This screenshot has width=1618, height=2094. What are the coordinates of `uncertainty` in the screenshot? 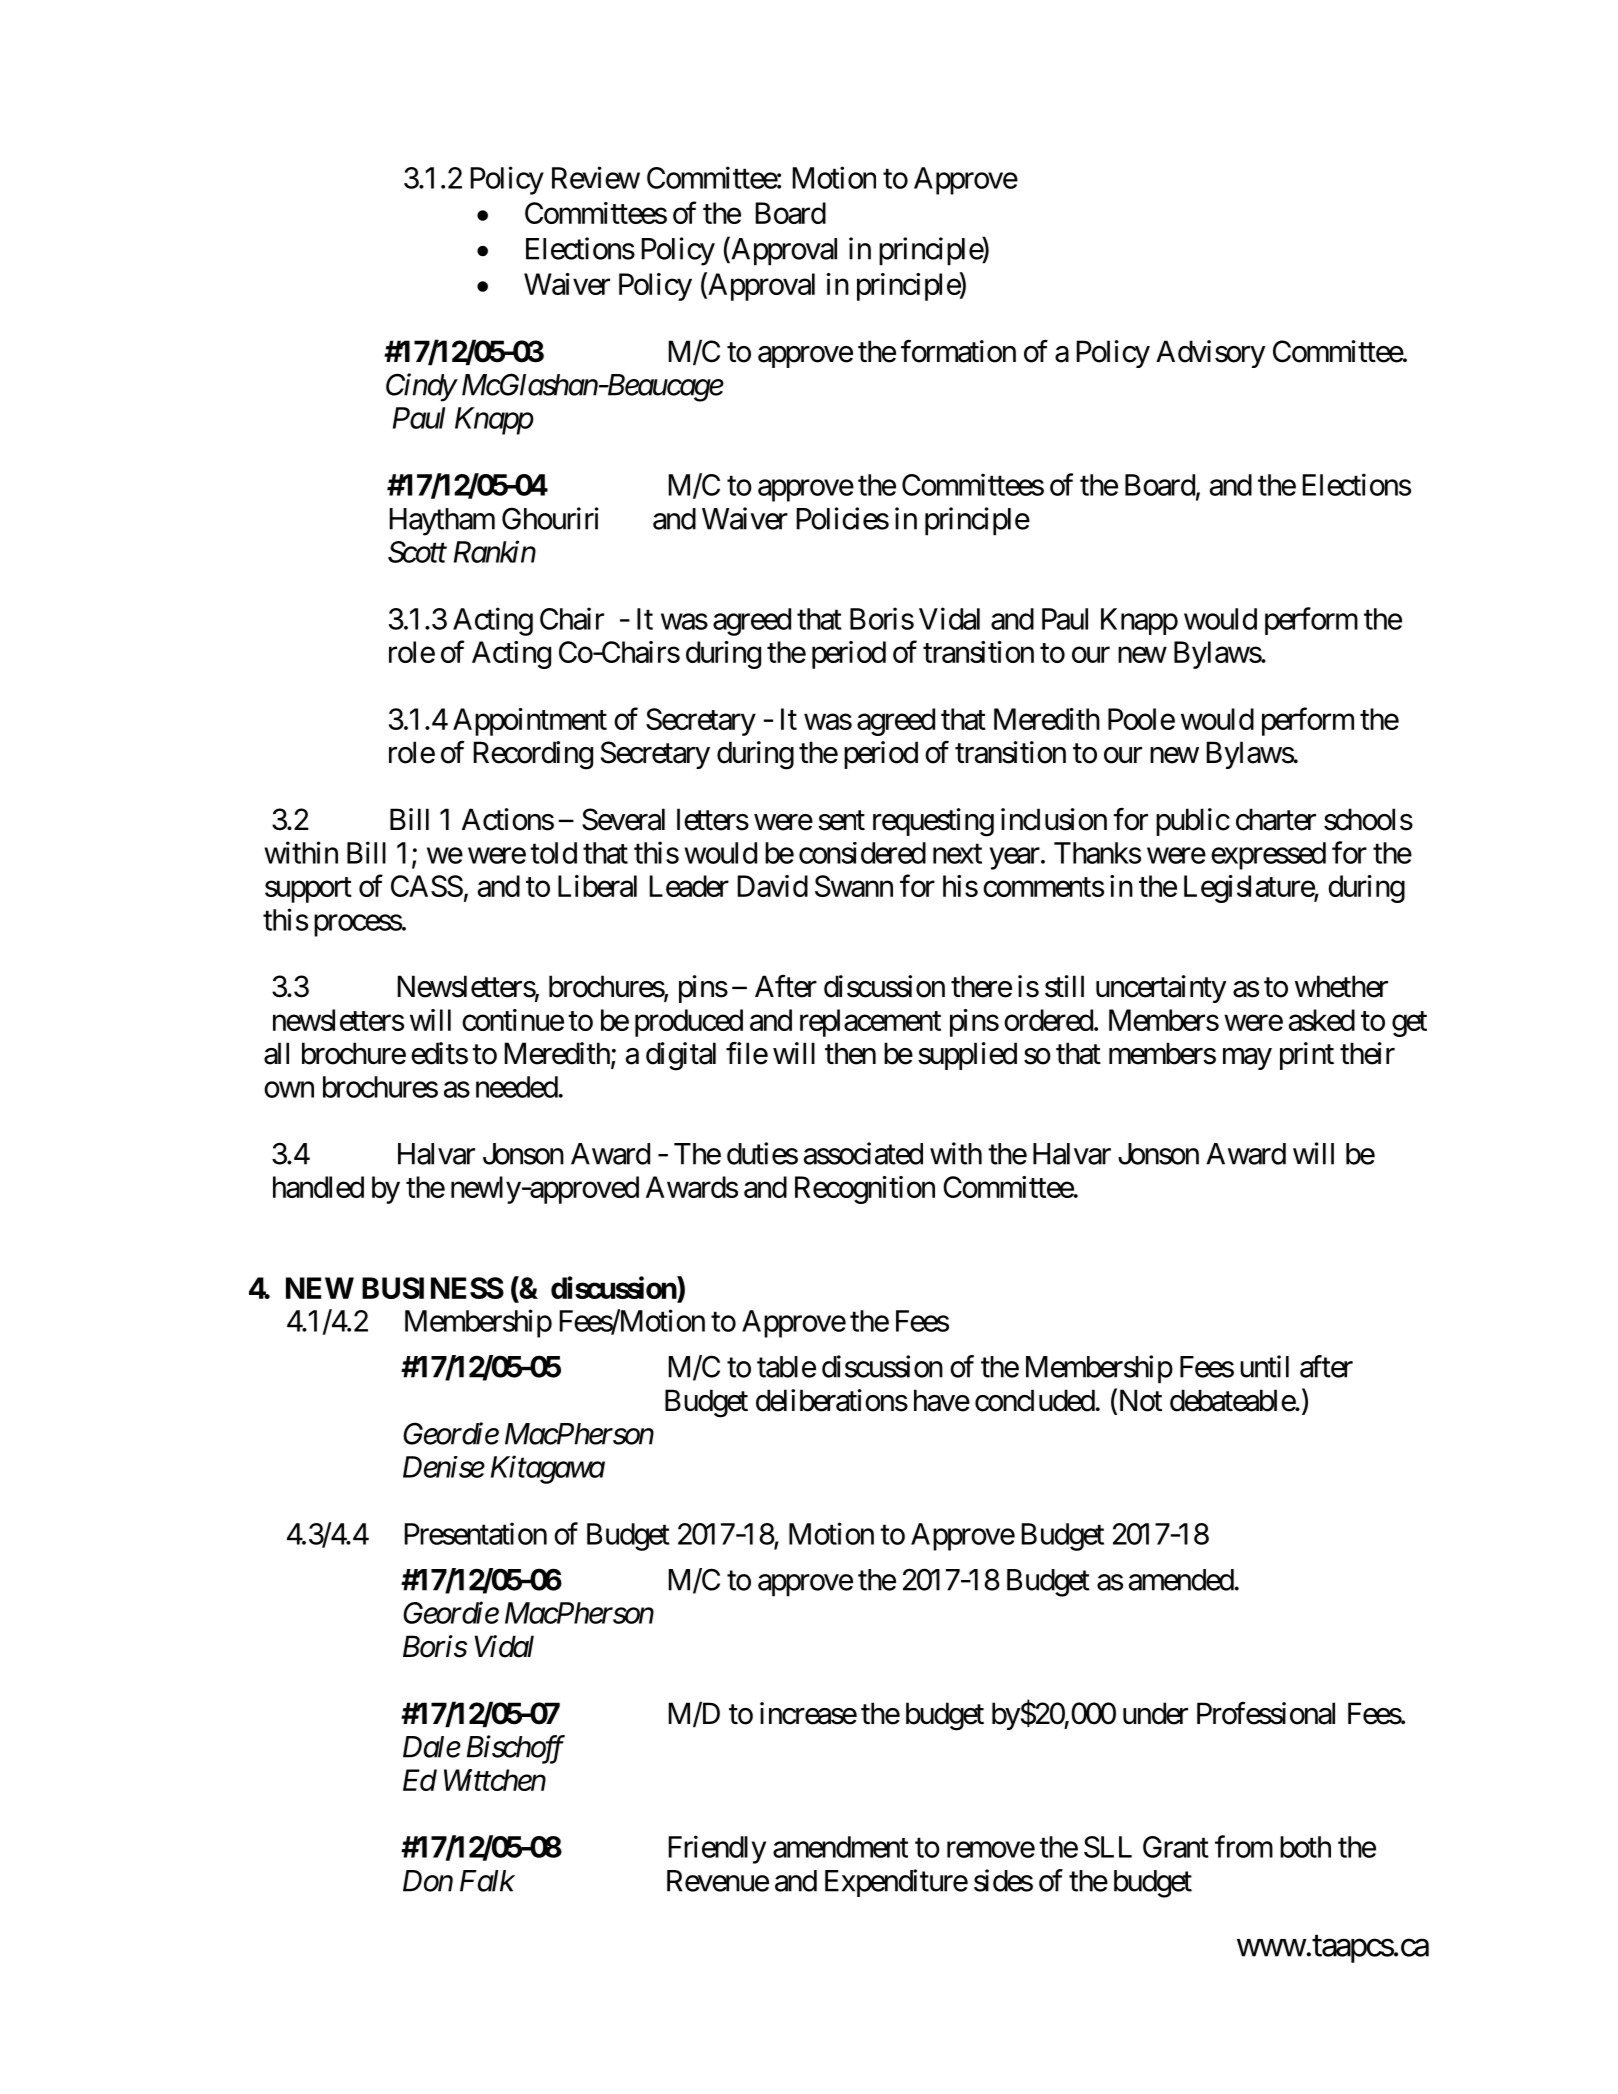 It's located at (1161, 989).
